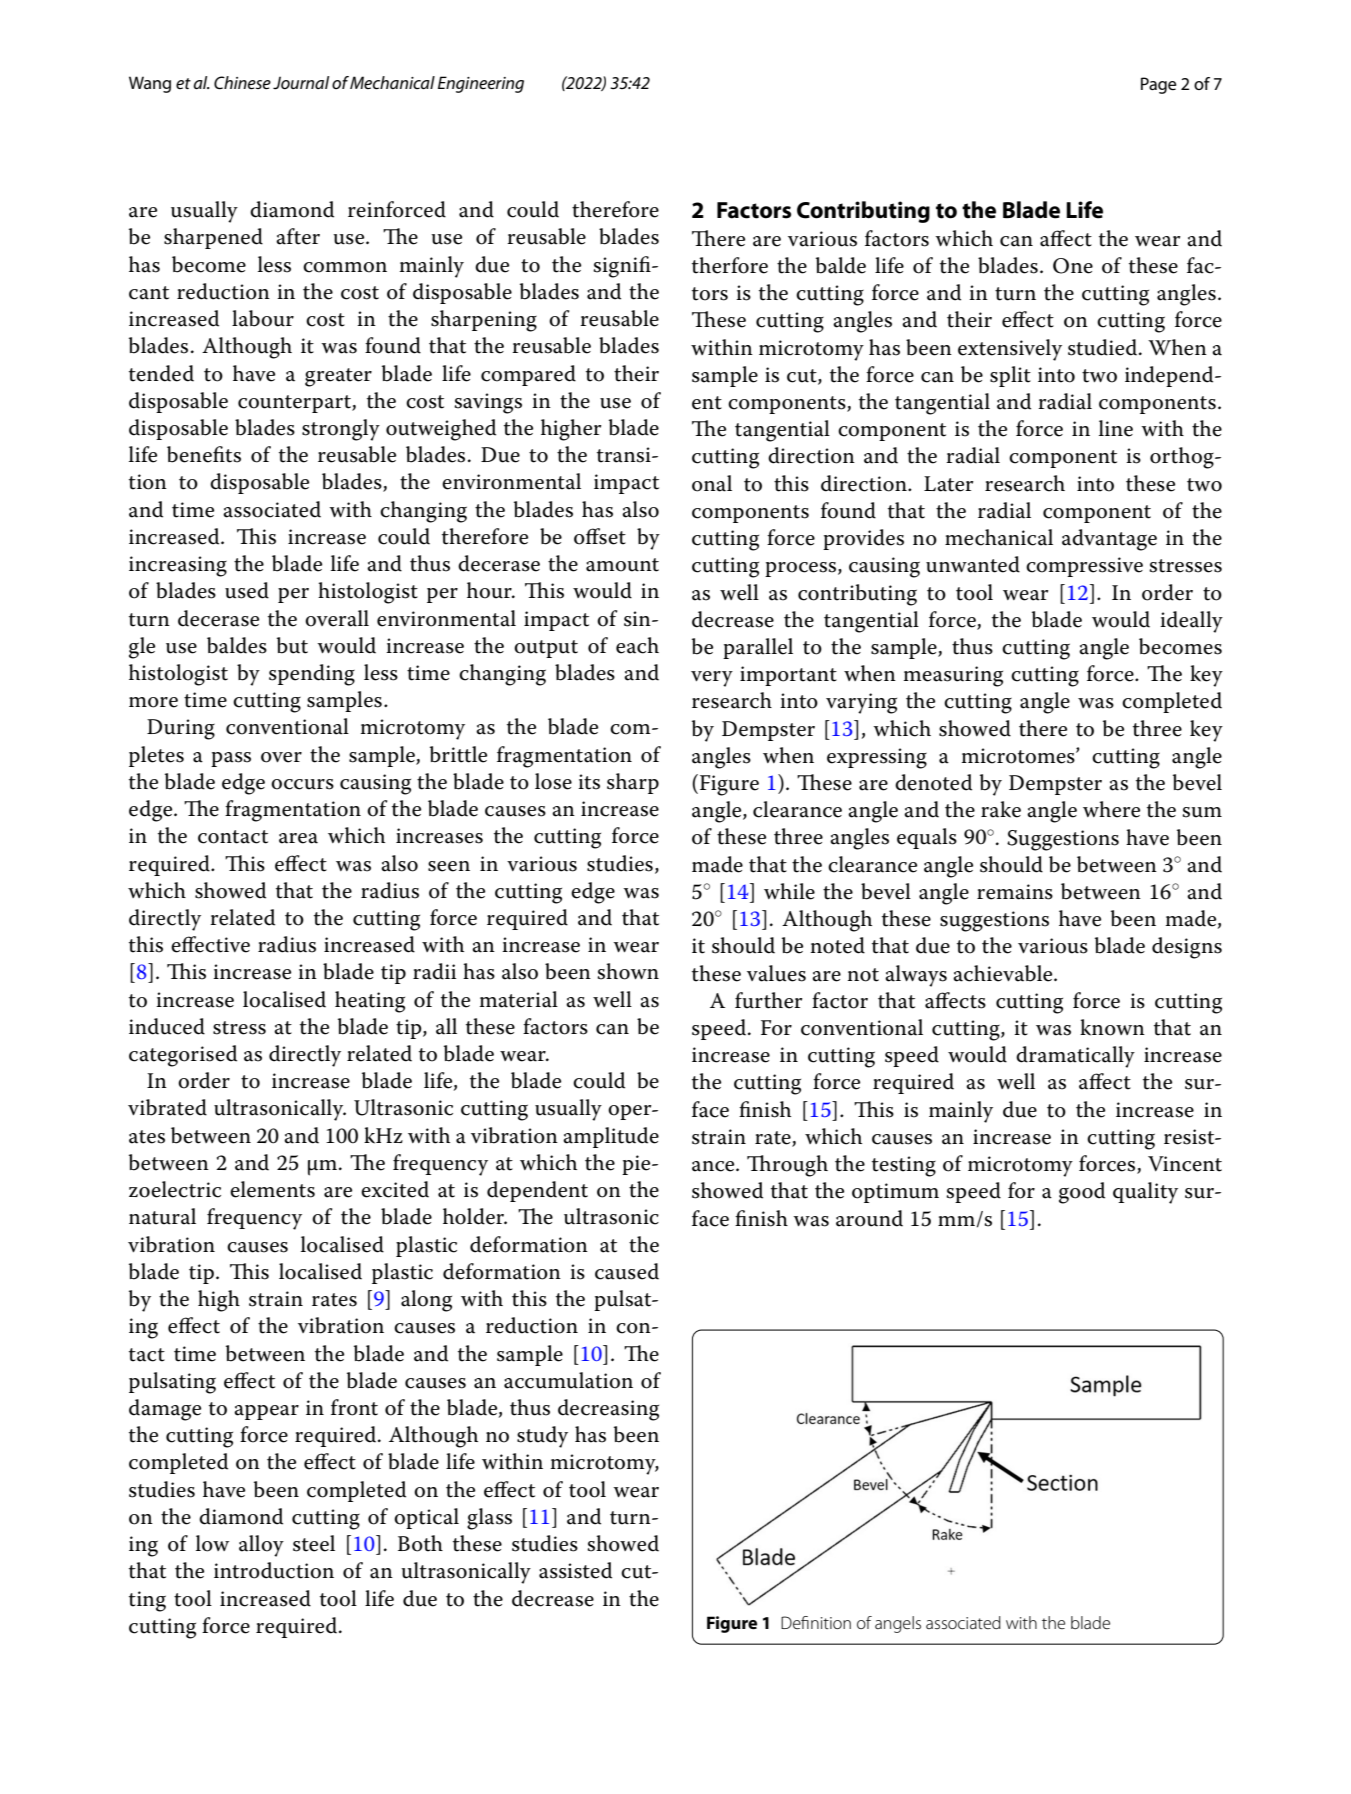 Image resolution: width=1351 pixels, height=1794 pixels. I want to click on assisted, so click(575, 1570).
